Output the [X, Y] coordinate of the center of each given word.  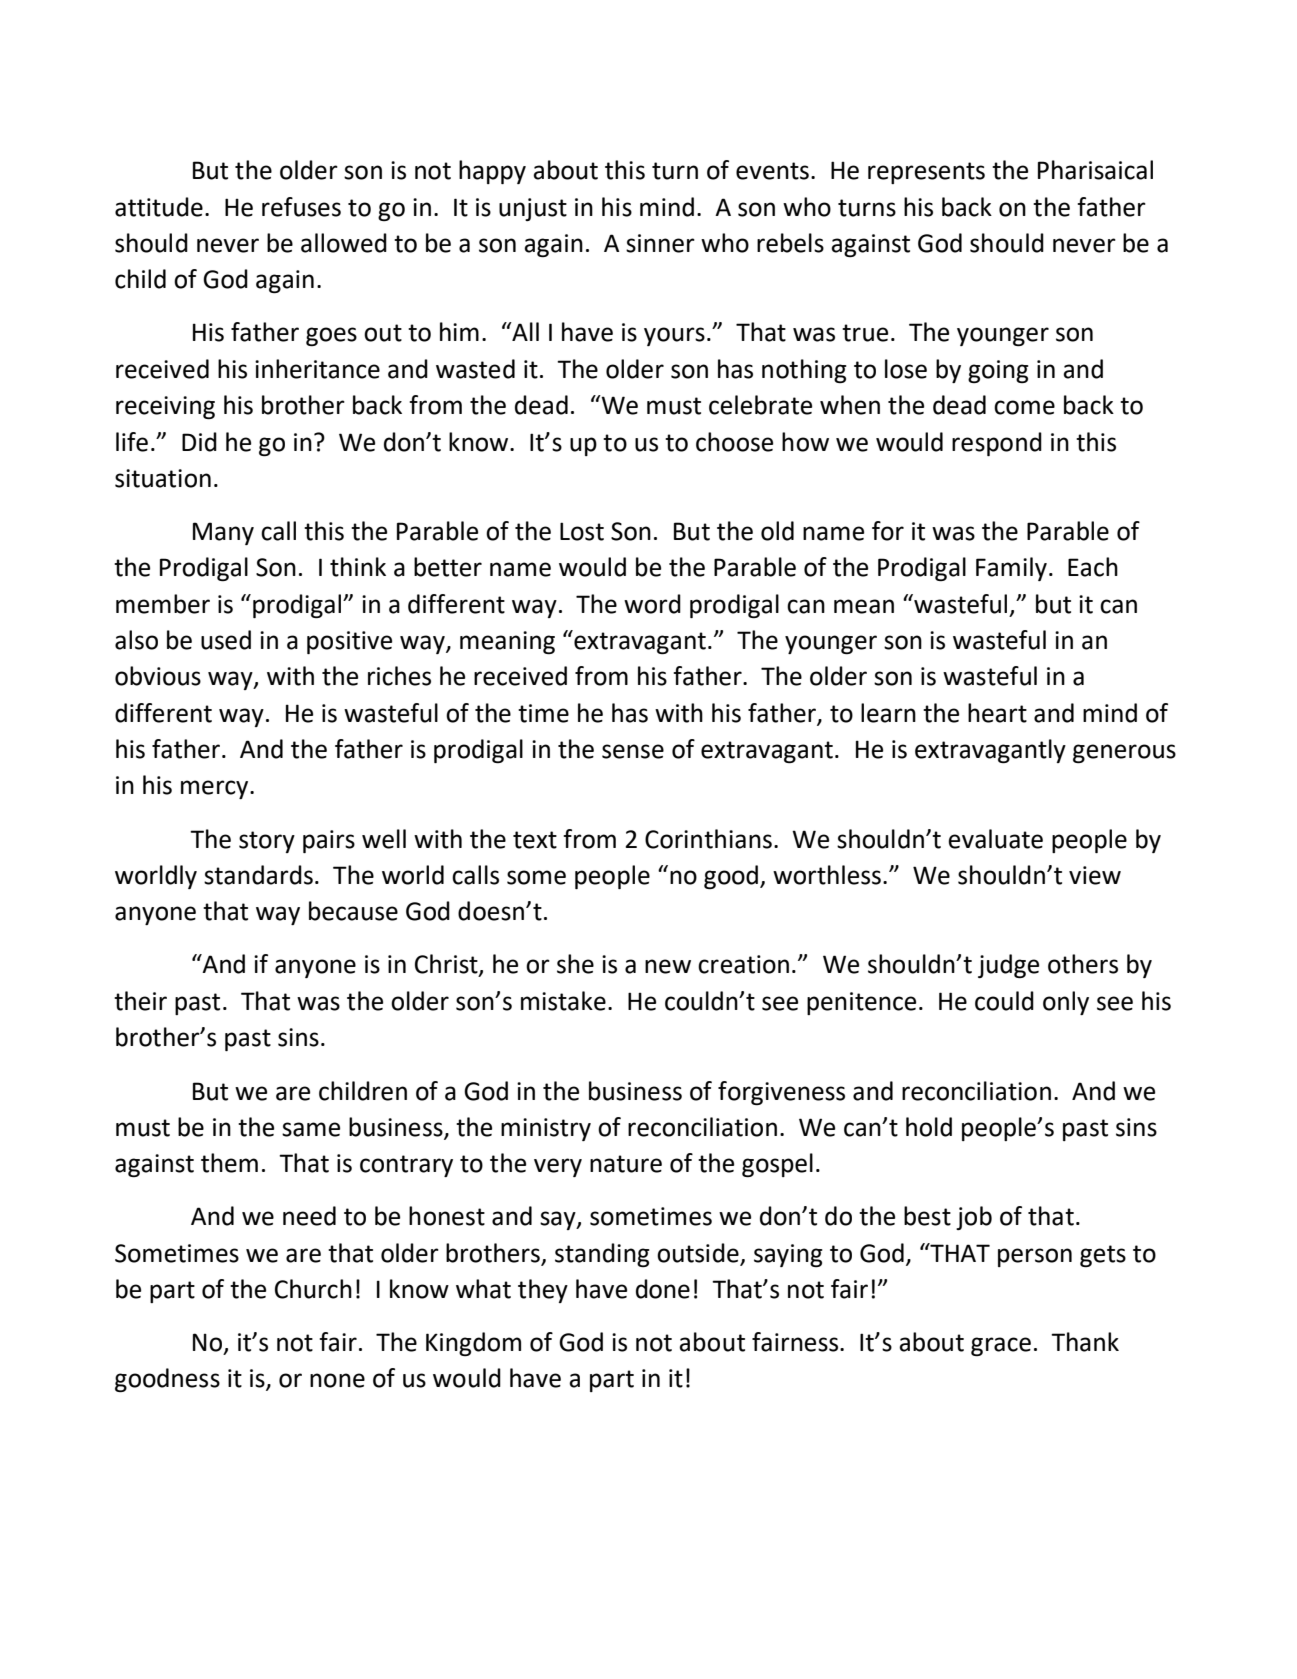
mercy [216, 789]
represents [926, 173]
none [337, 1380]
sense [633, 751]
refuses [301, 207]
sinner [660, 243]
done [663, 1289]
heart [997, 713]
